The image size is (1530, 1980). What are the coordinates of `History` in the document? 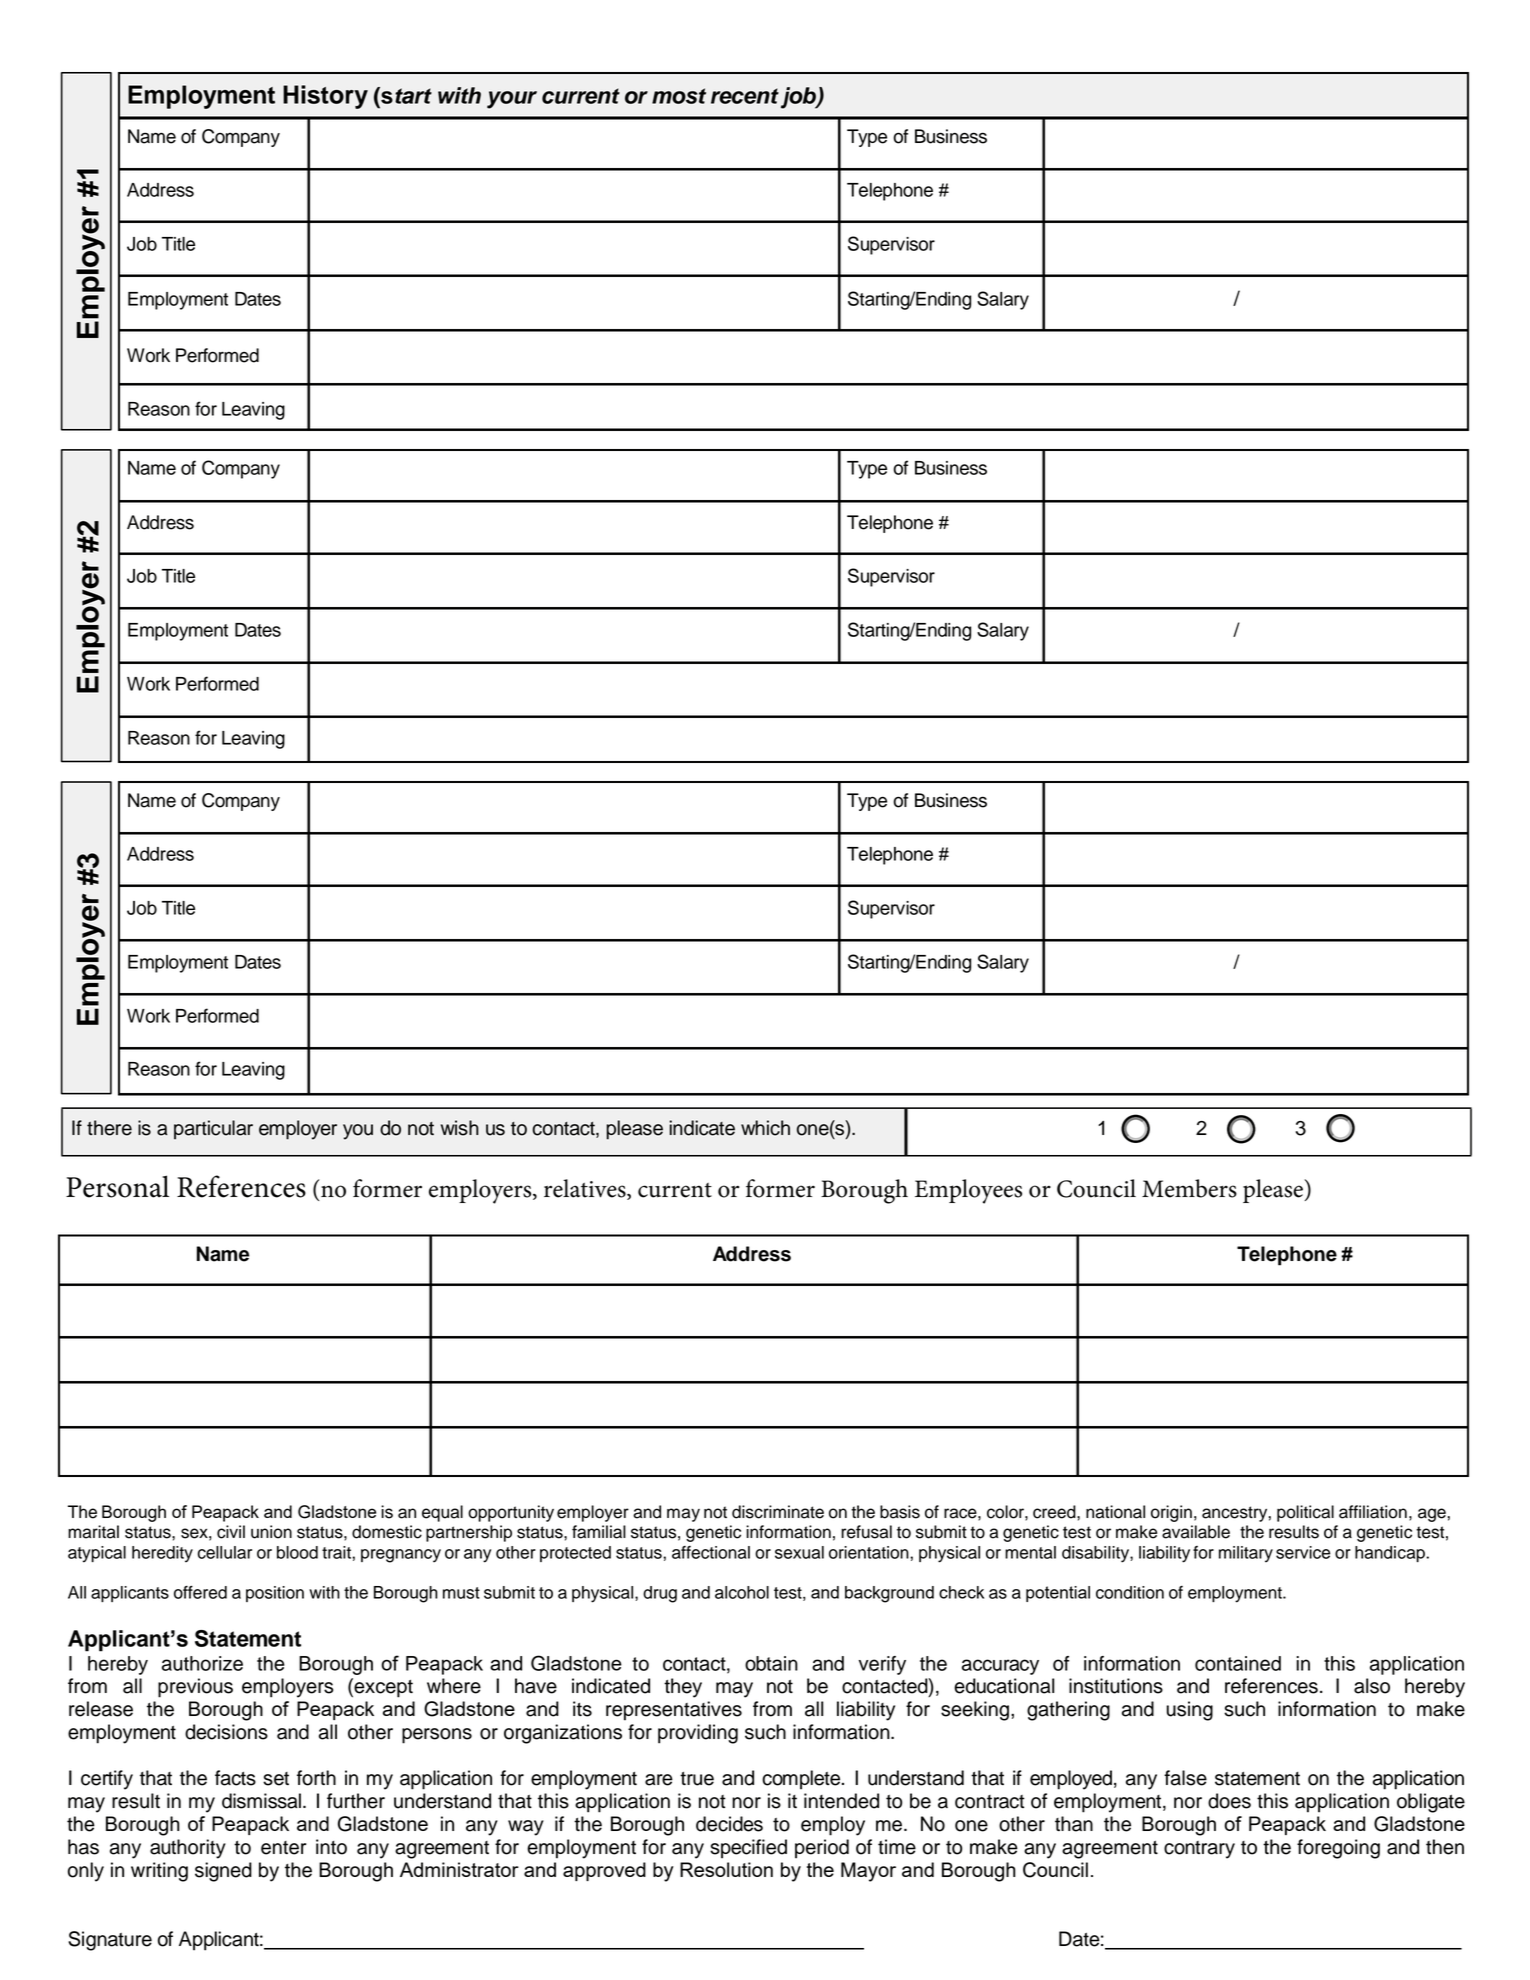 It's located at (325, 97).
